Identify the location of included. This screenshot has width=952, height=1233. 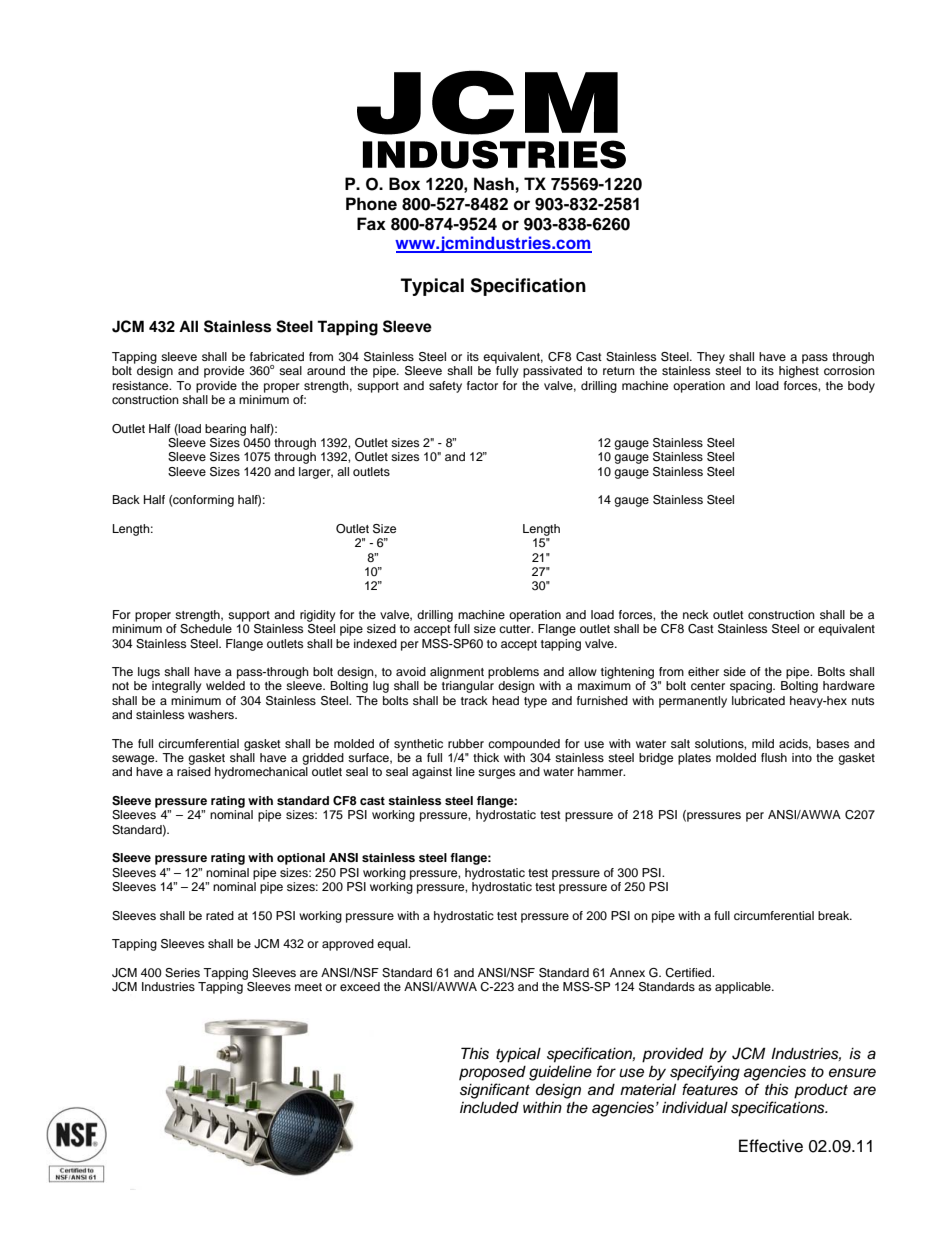
(489, 1107).
